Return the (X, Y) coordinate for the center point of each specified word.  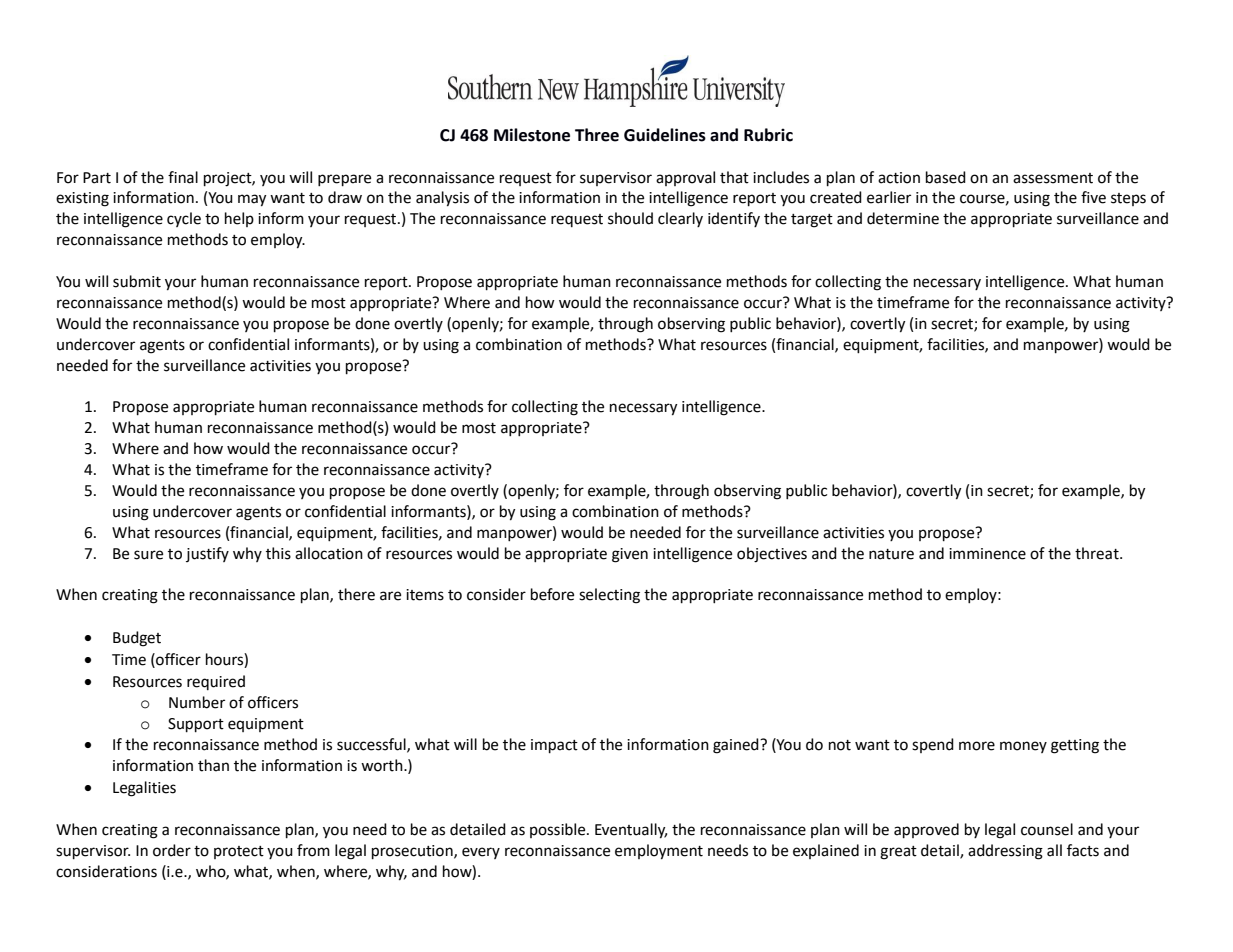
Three (597, 135)
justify (207, 554)
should (630, 218)
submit (137, 281)
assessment (1053, 178)
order (172, 850)
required (216, 682)
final (183, 177)
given (630, 555)
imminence (987, 554)
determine (903, 218)
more (977, 746)
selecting (609, 596)
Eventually (631, 831)
